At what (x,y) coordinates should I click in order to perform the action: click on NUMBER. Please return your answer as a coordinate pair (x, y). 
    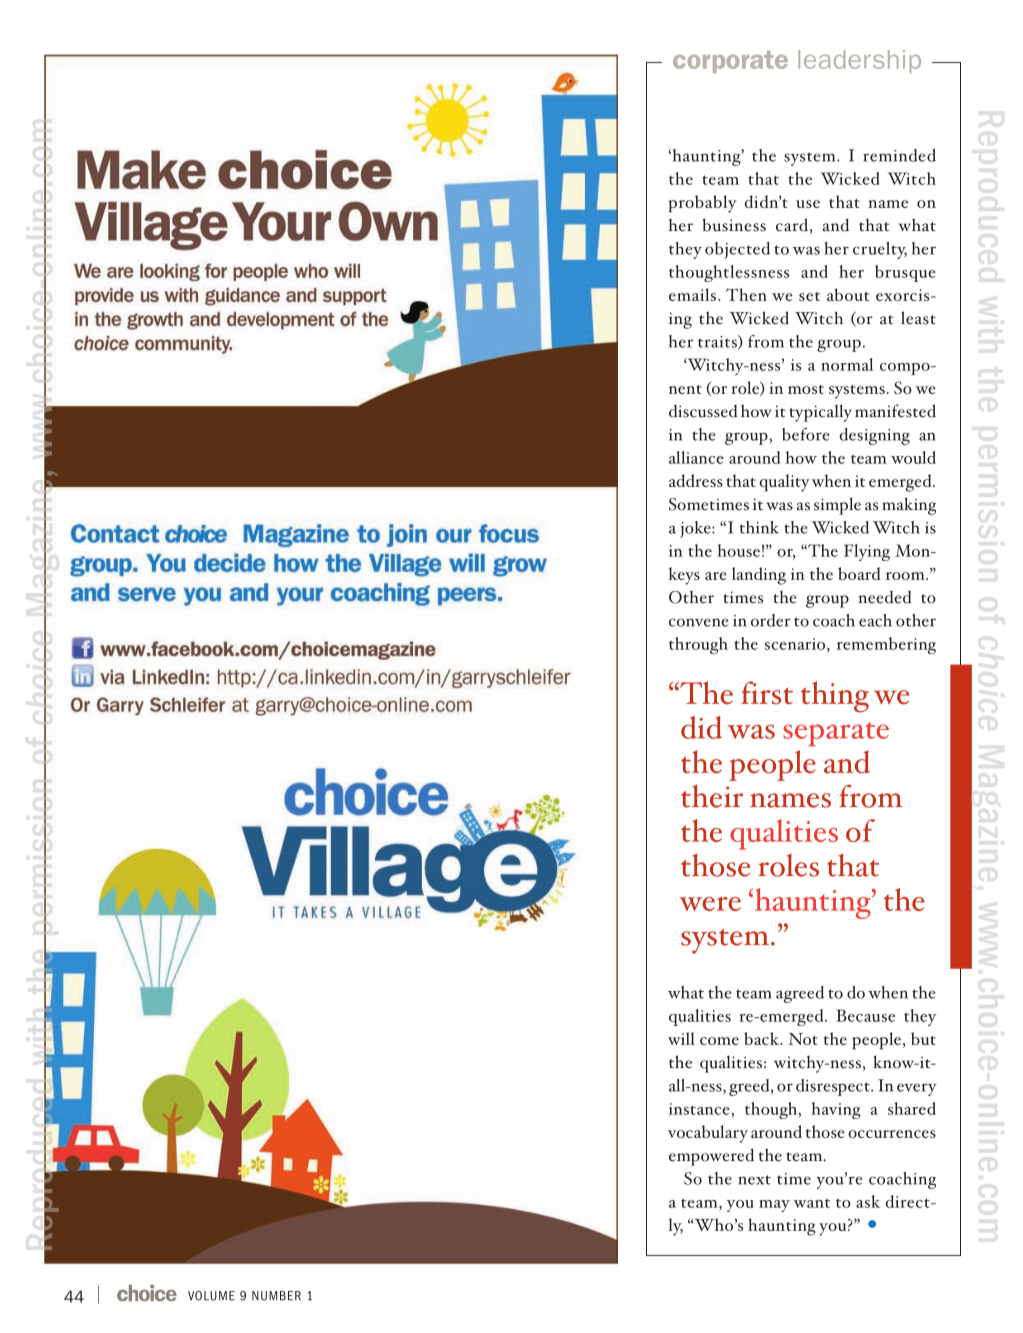
    Looking at the image, I should click on (276, 1296).
